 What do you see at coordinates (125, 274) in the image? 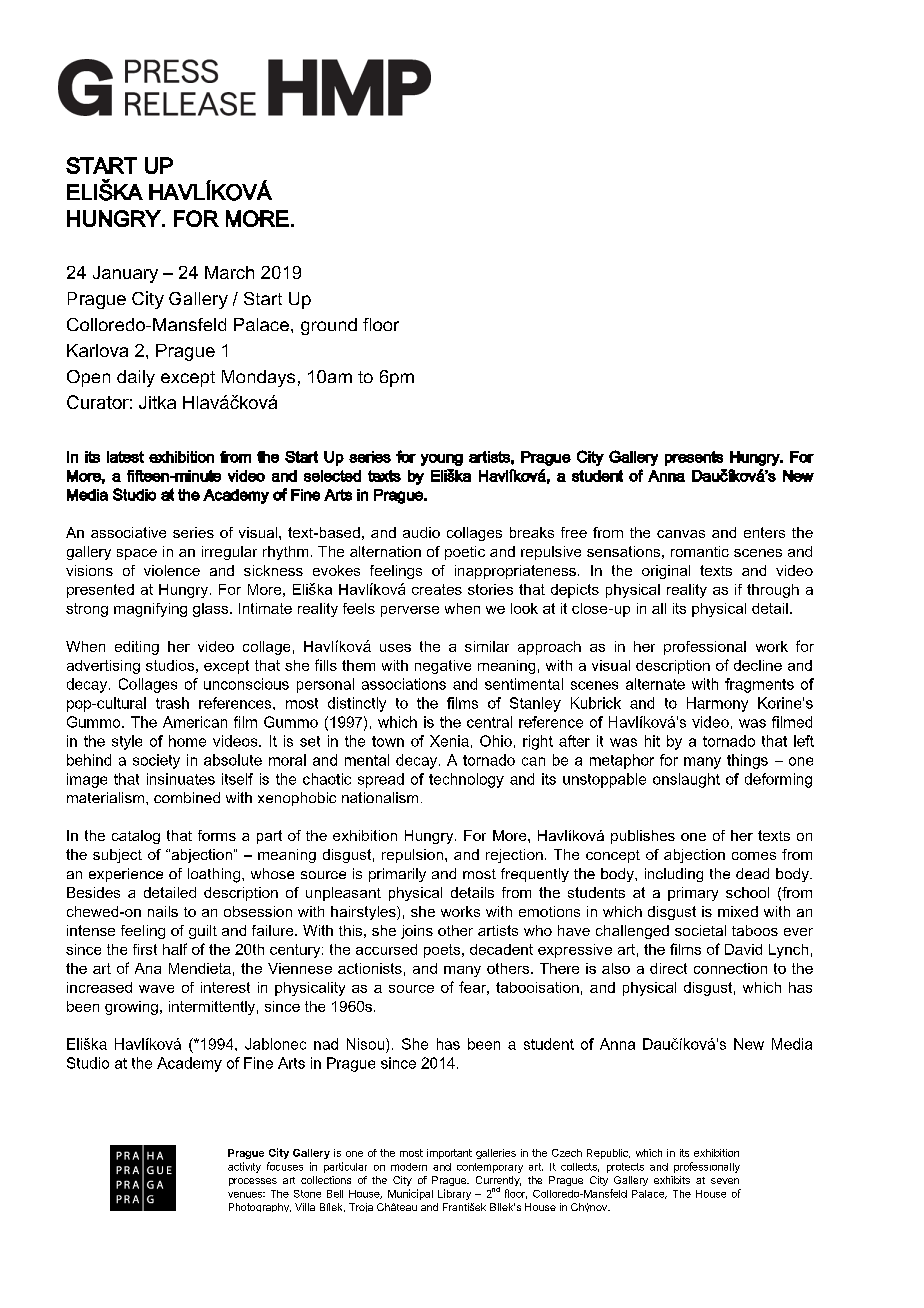
I see `January` at bounding box center [125, 274].
